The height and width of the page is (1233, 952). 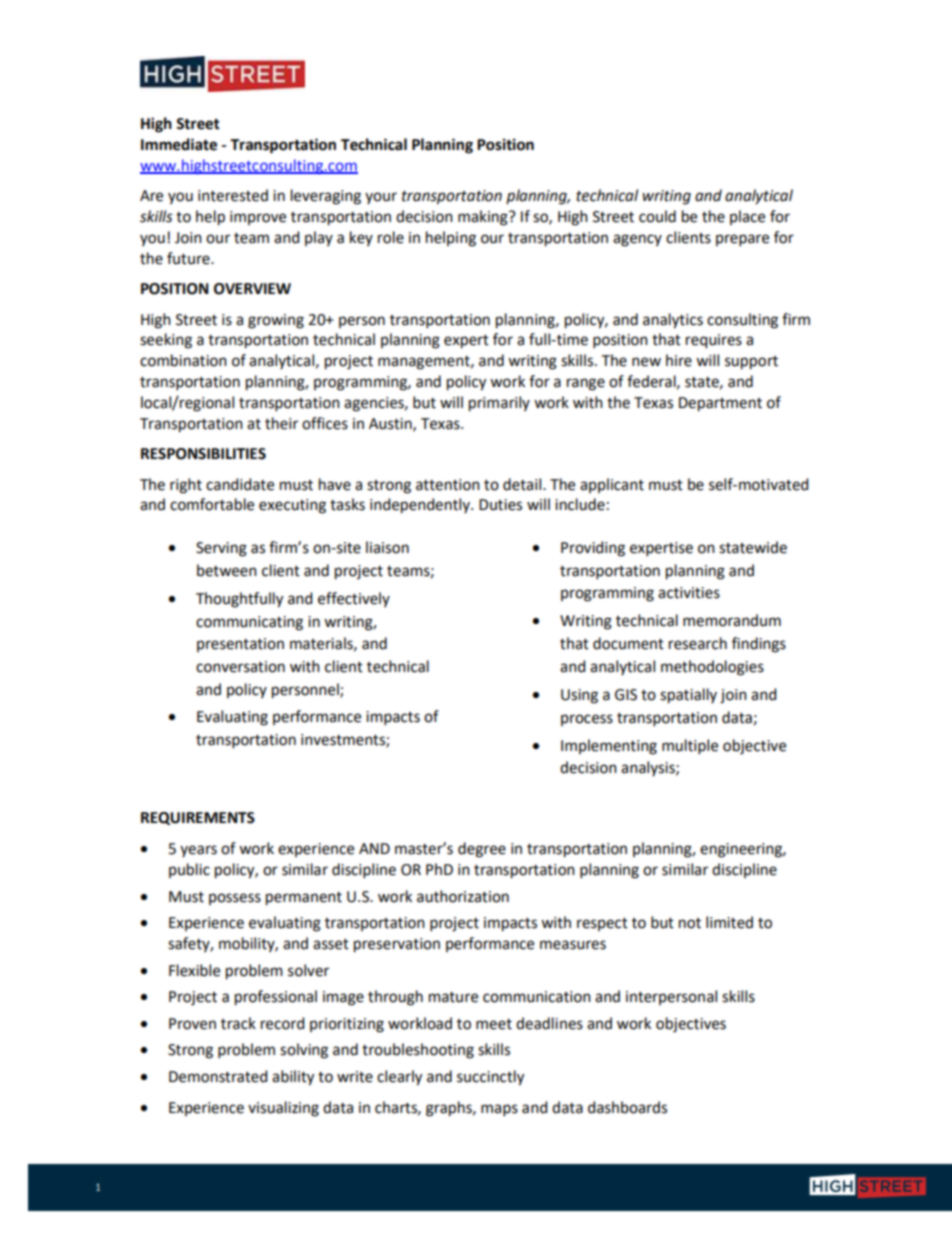 What do you see at coordinates (233, 195) in the page?
I see `interested` at bounding box center [233, 195].
